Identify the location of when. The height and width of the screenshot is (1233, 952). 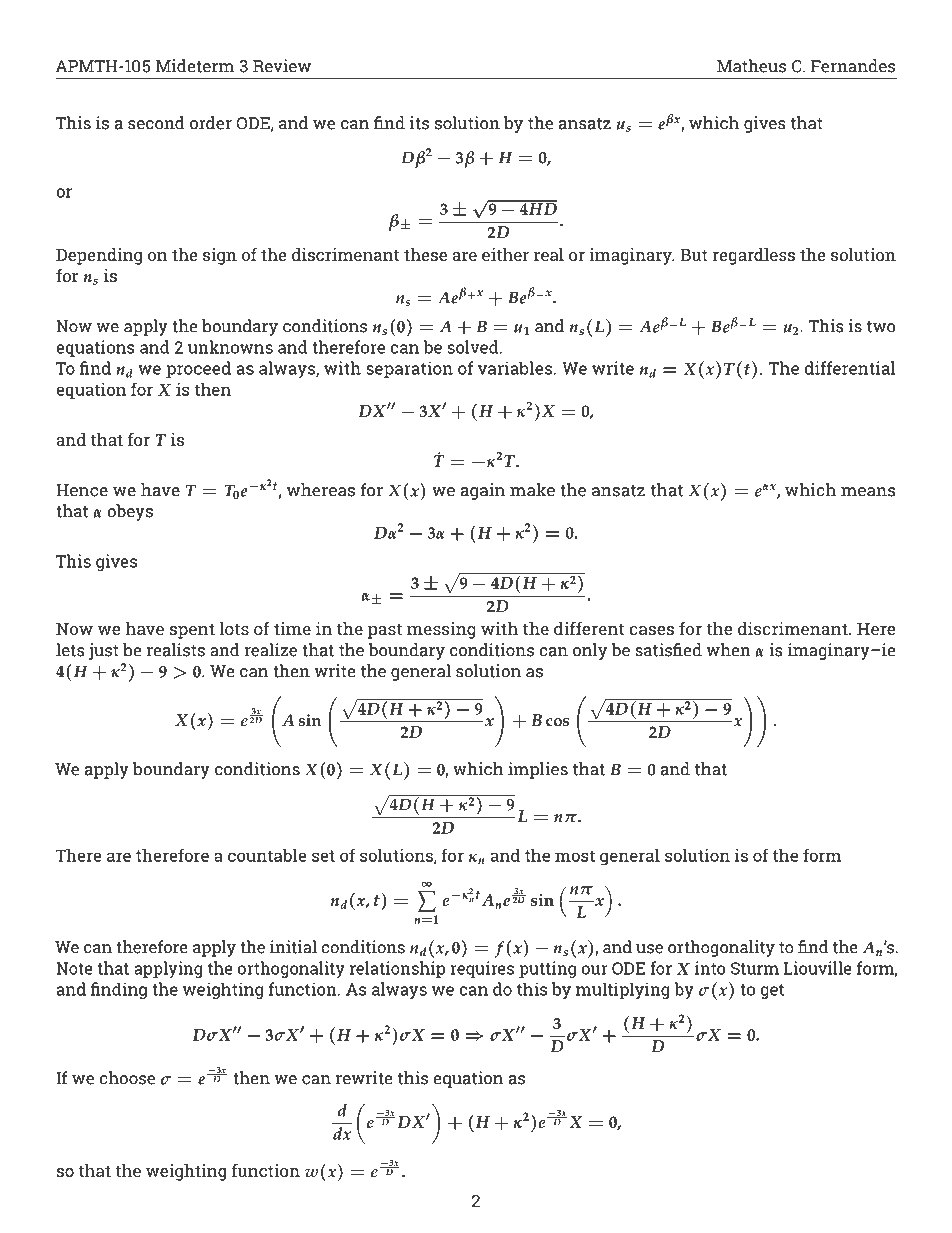
(729, 650).
